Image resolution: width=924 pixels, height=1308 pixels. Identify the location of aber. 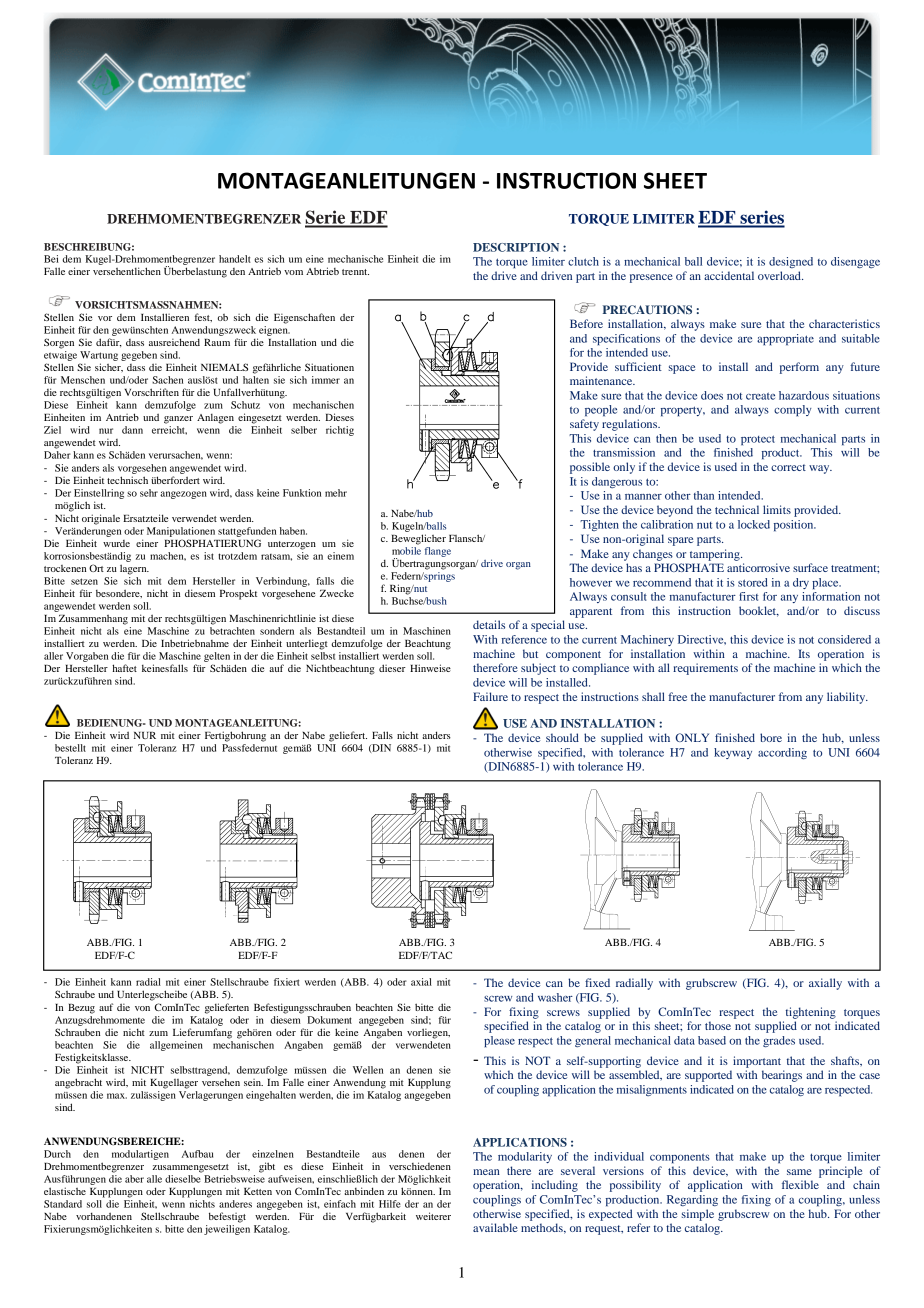
(134, 1179).
